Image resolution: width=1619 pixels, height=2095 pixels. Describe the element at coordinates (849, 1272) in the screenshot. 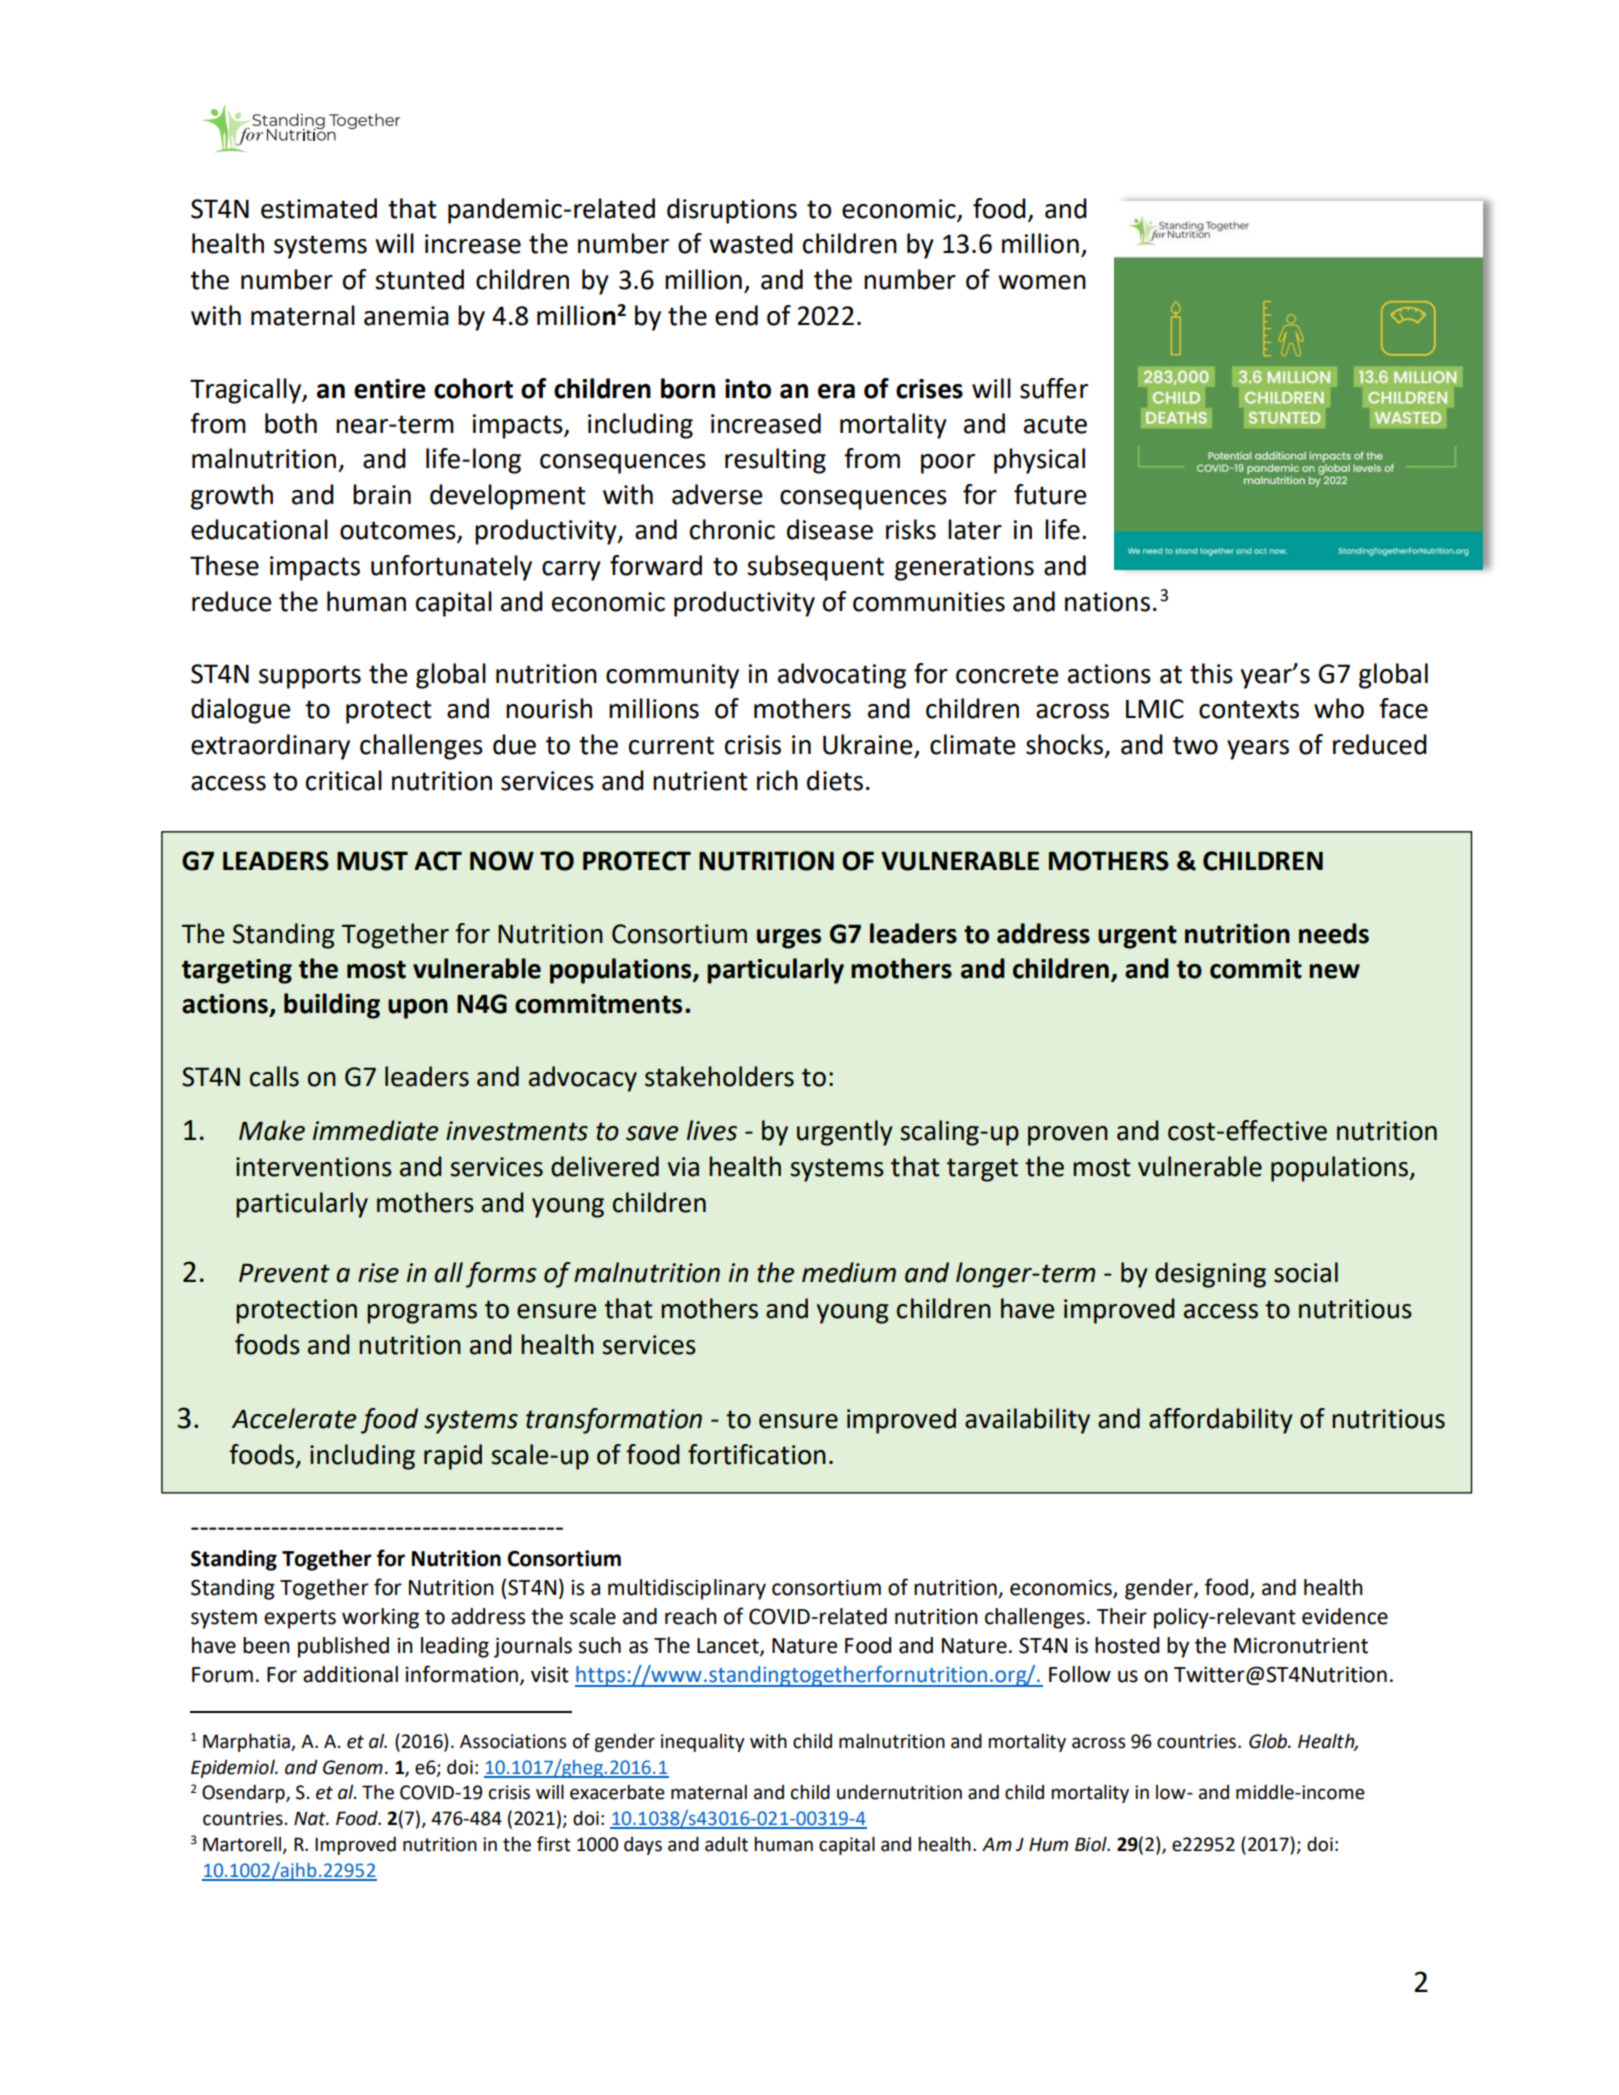

I see `medium` at that location.
